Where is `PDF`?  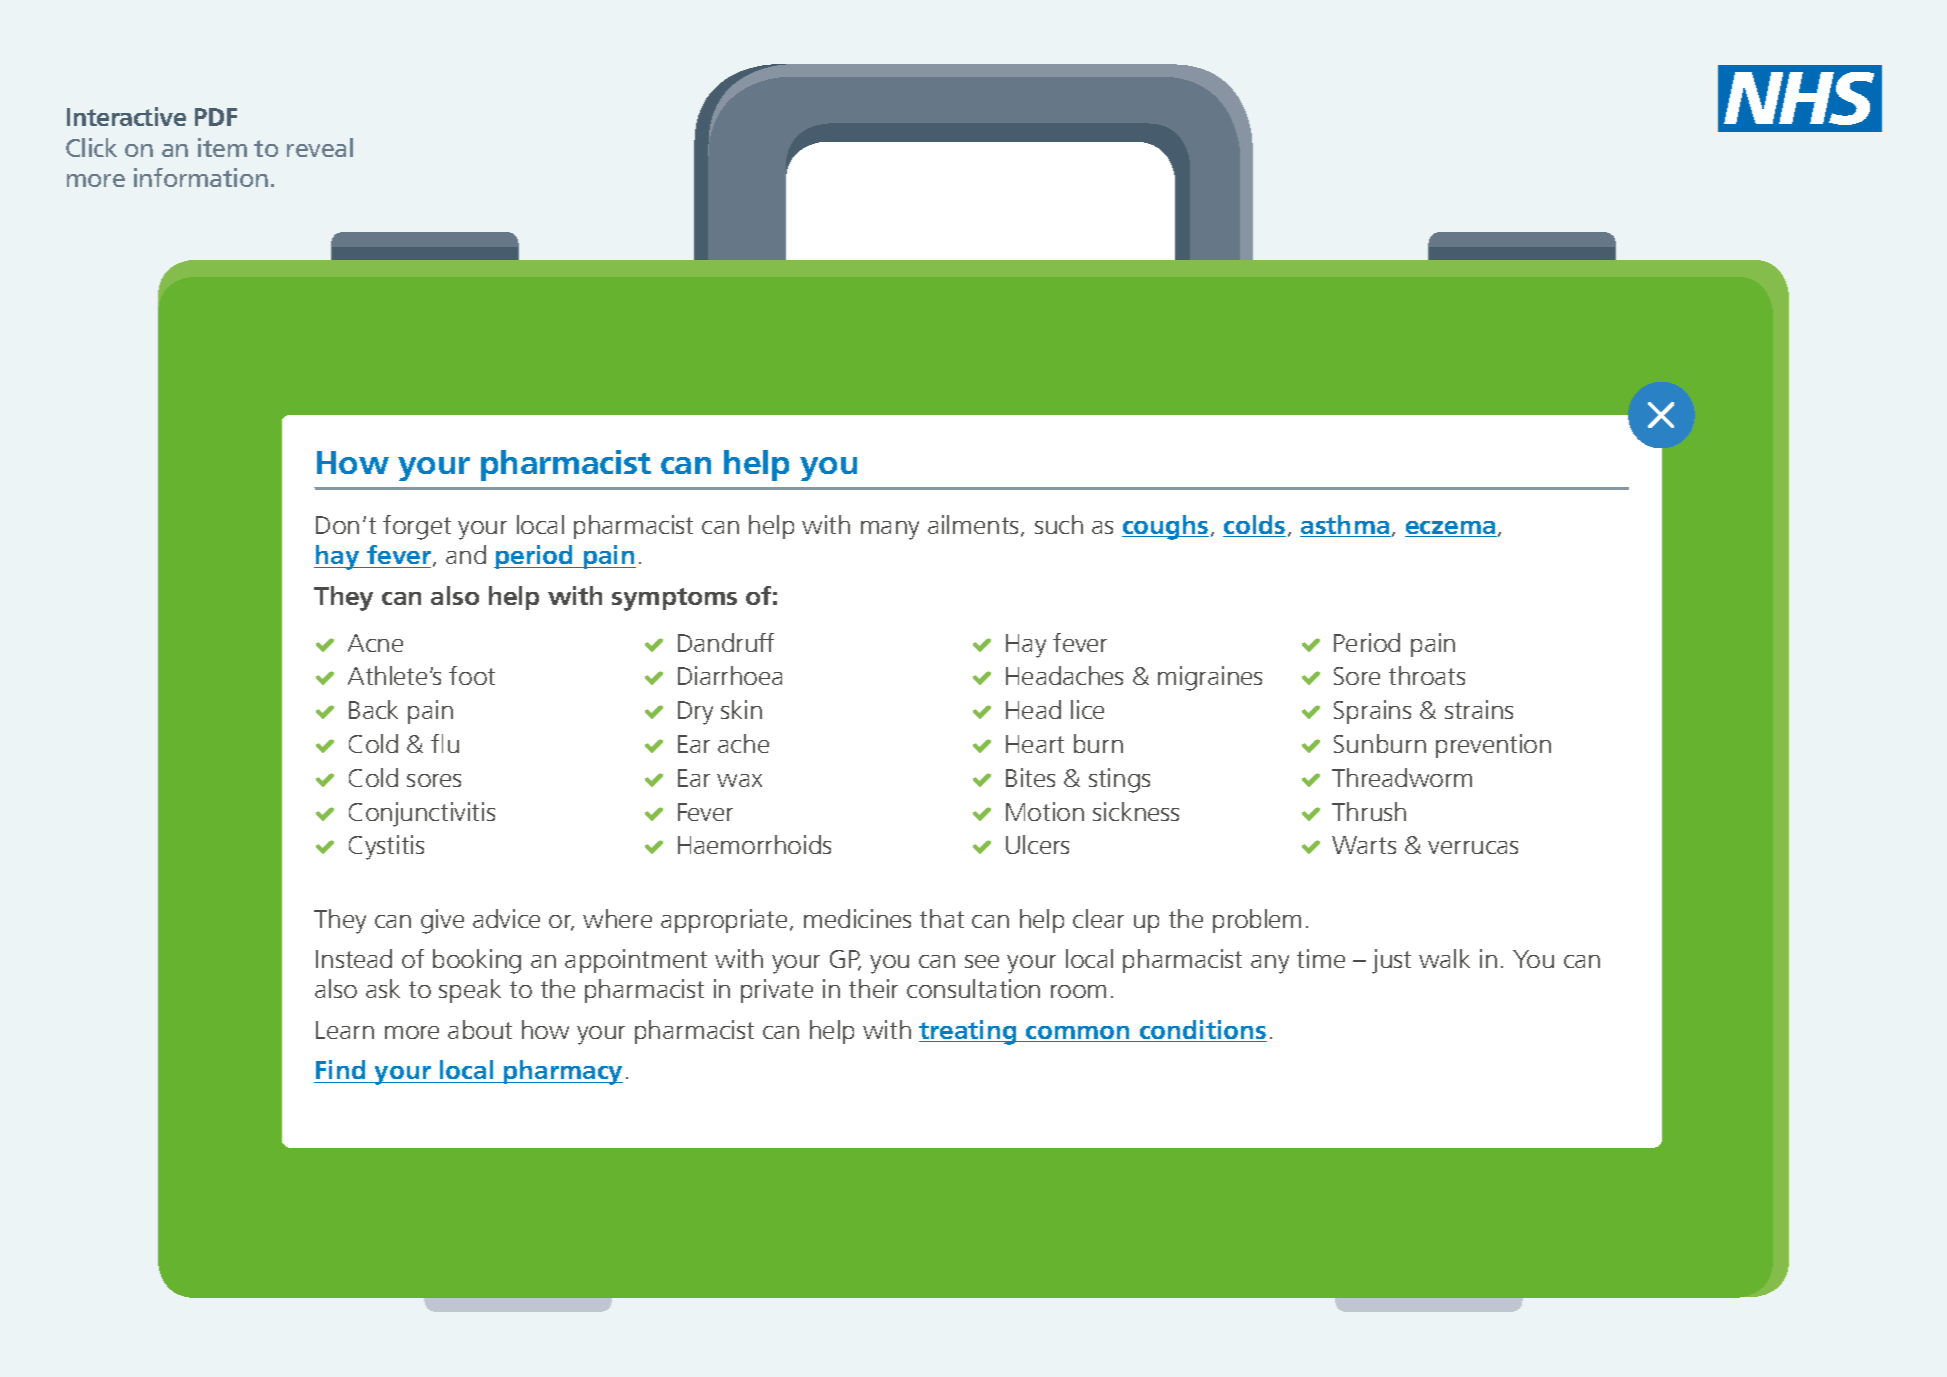
PDF is located at coordinates (216, 117).
